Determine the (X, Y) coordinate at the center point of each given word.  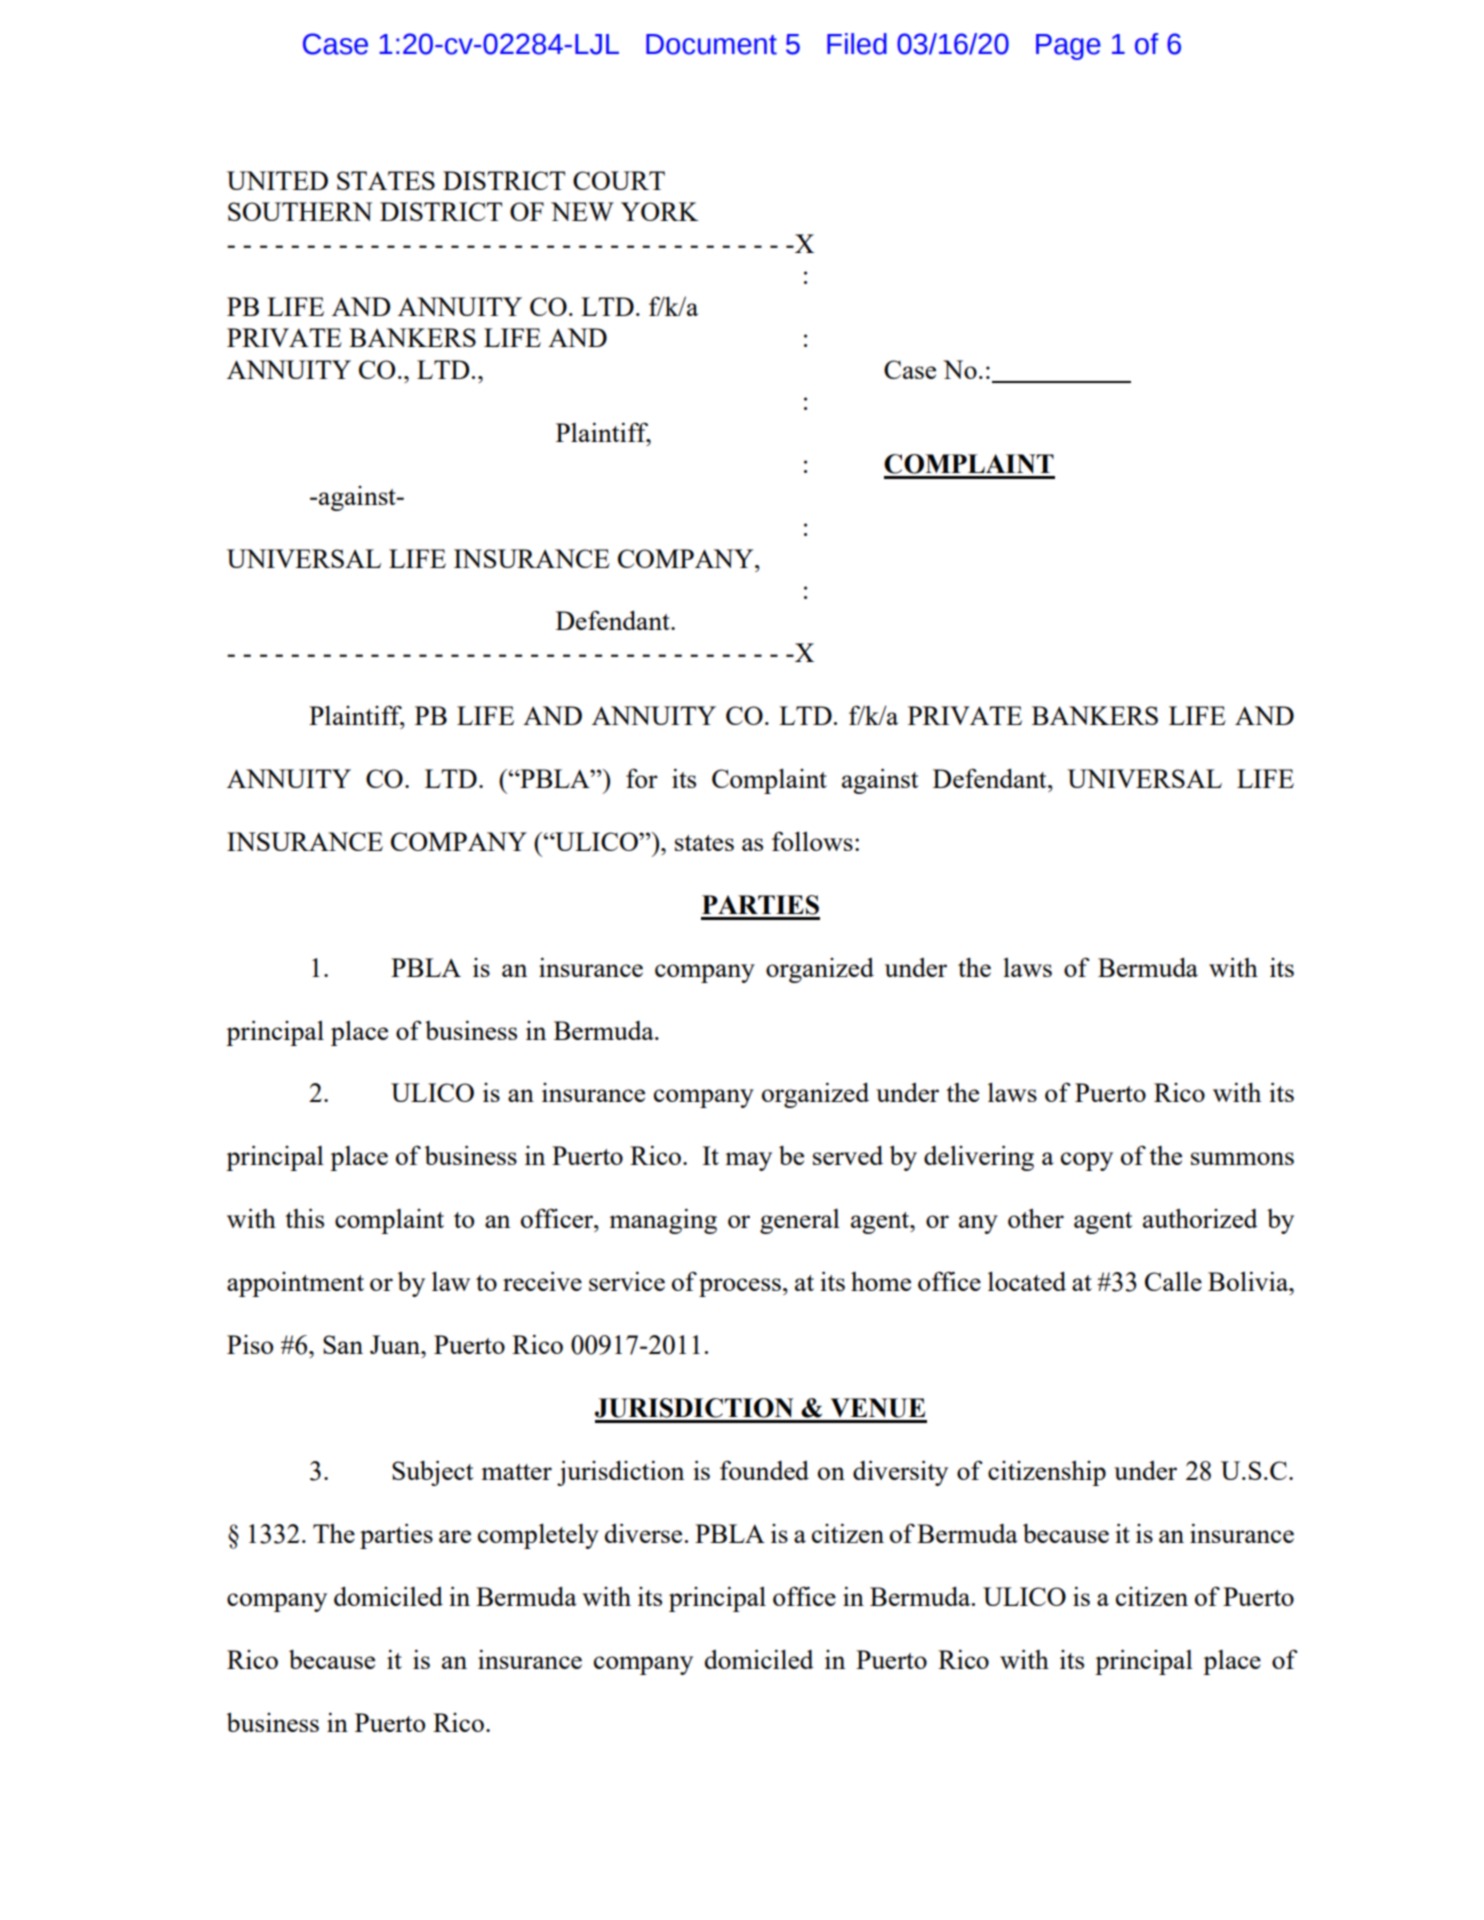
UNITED (277, 180)
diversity (900, 1473)
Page (1068, 47)
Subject (432, 1473)
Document (711, 44)
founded (764, 1470)
